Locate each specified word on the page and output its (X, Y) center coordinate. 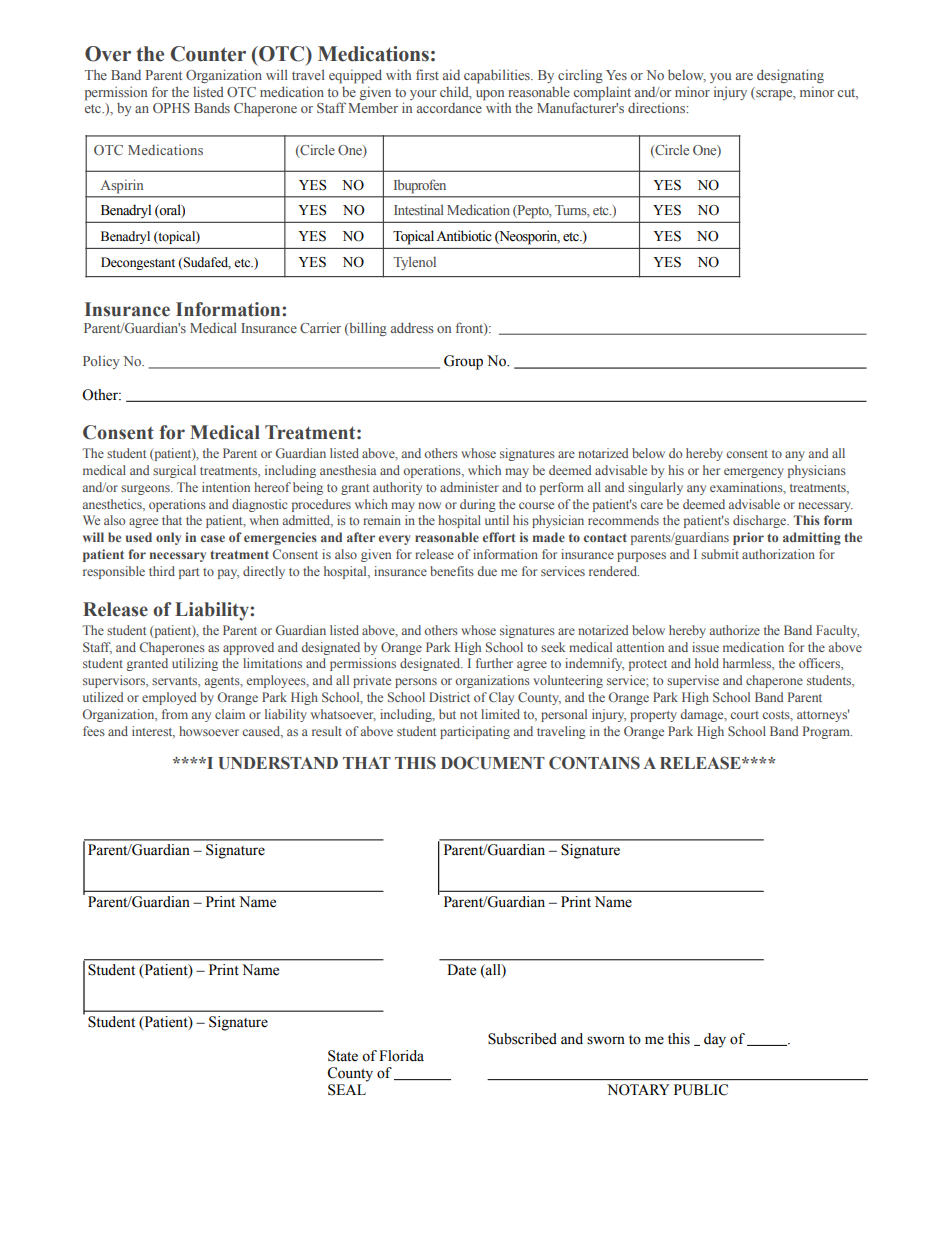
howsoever (209, 731)
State (343, 1056)
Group (463, 362)
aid (451, 74)
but (447, 714)
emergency (754, 473)
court (745, 715)
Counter (208, 54)
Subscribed (522, 1039)
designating (790, 76)
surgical (174, 471)
